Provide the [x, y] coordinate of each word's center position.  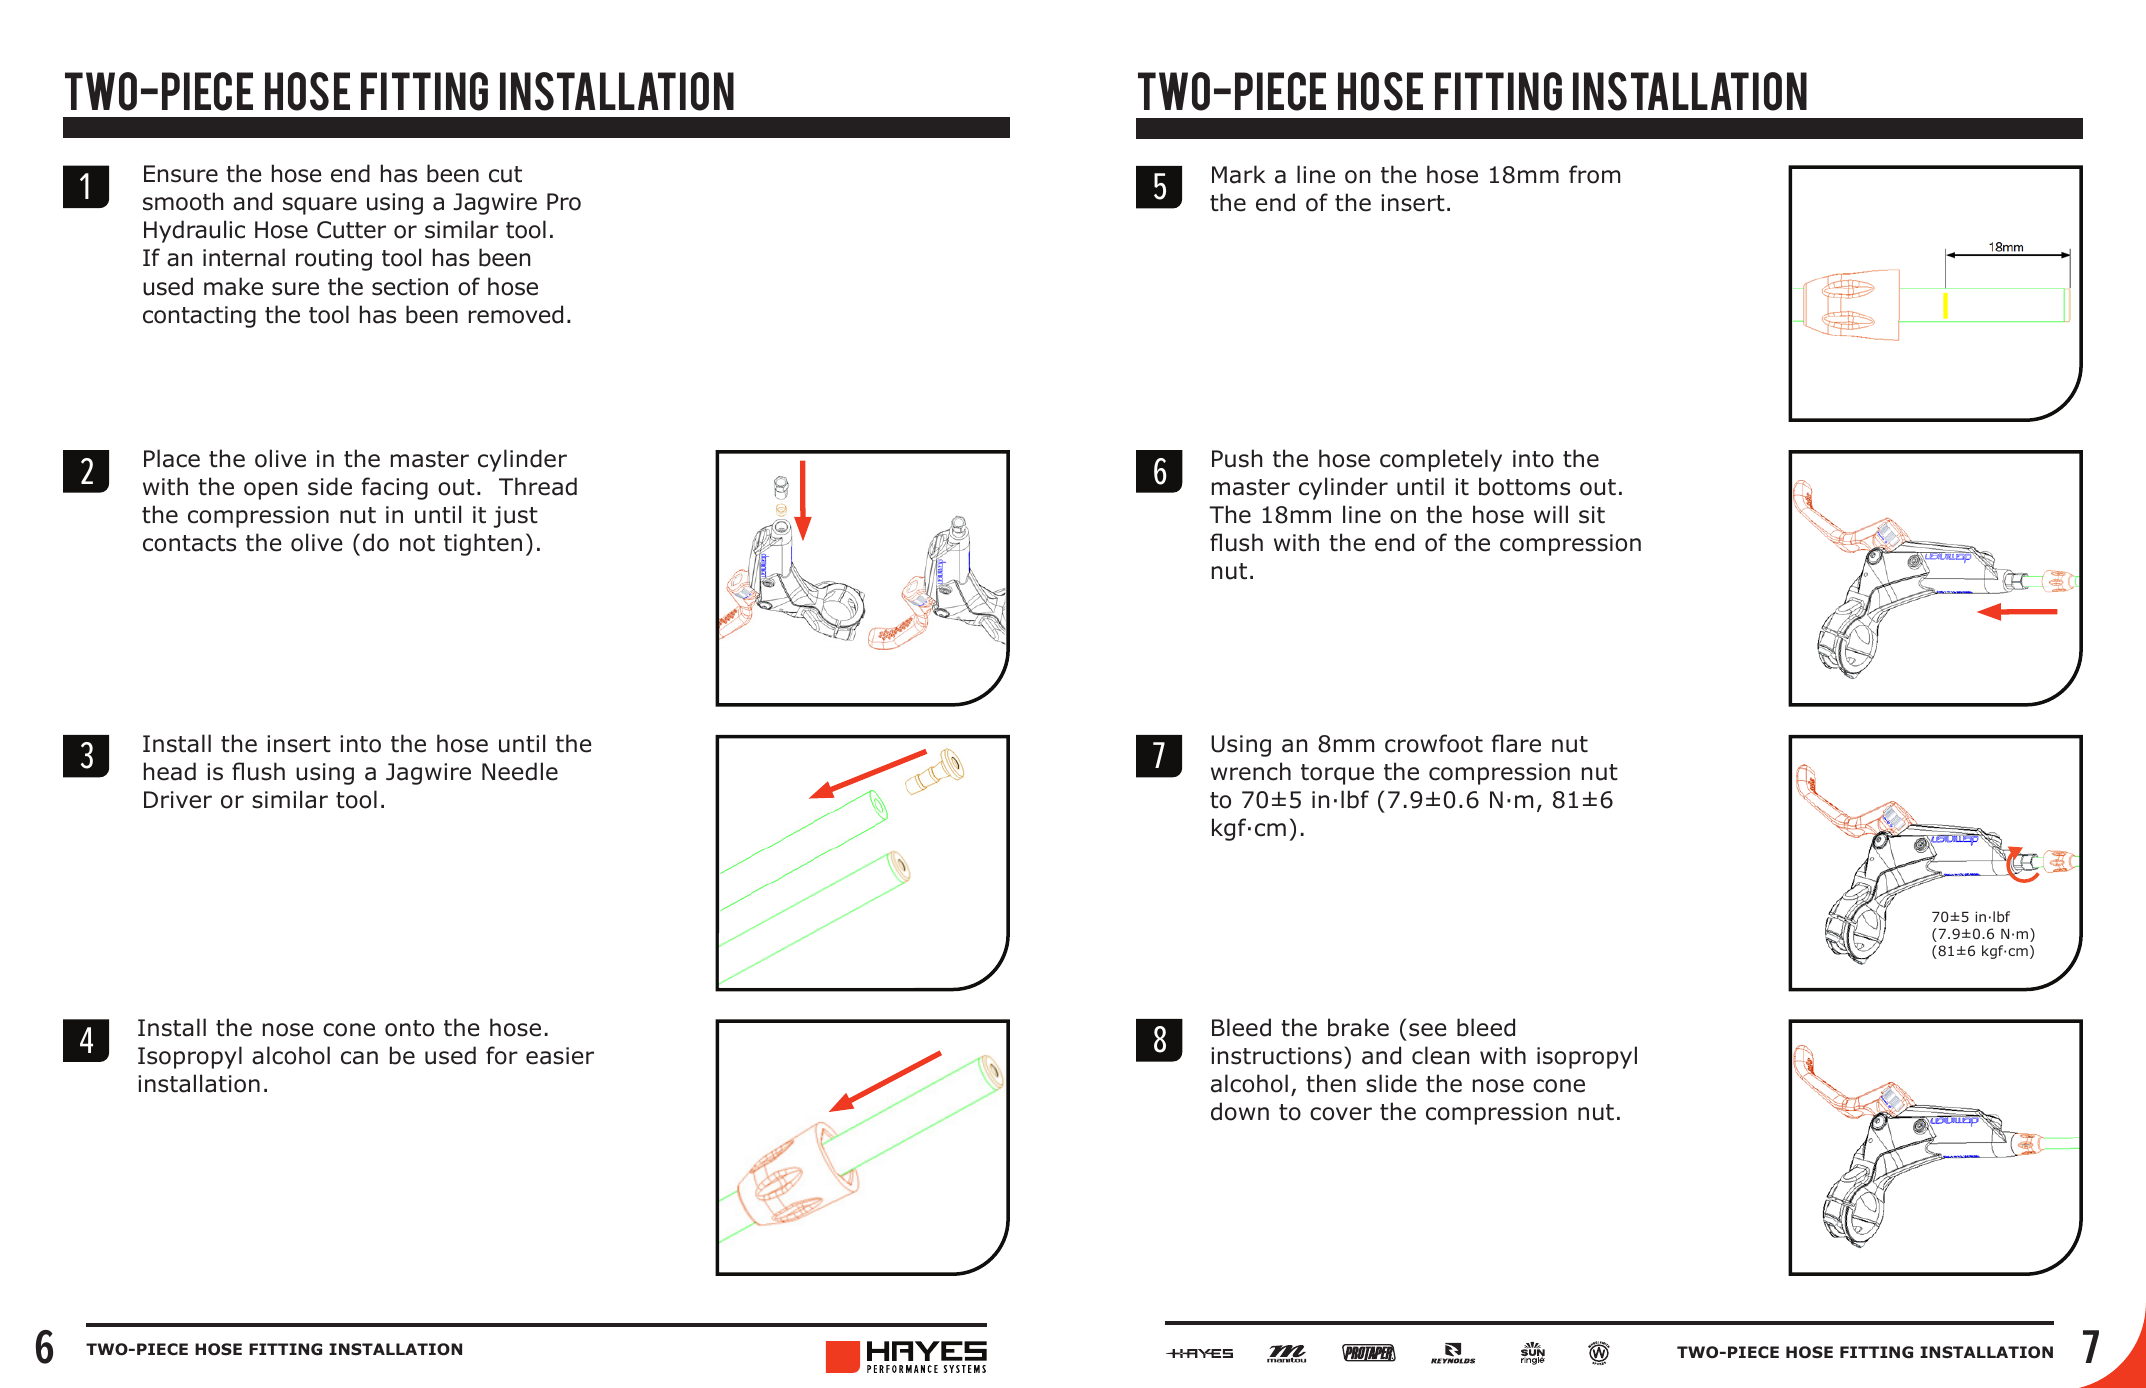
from [1594, 174]
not [417, 543]
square [320, 206]
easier [560, 1056]
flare [1516, 743]
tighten [483, 544]
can [359, 1058]
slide [1391, 1083]
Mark [1238, 174]
